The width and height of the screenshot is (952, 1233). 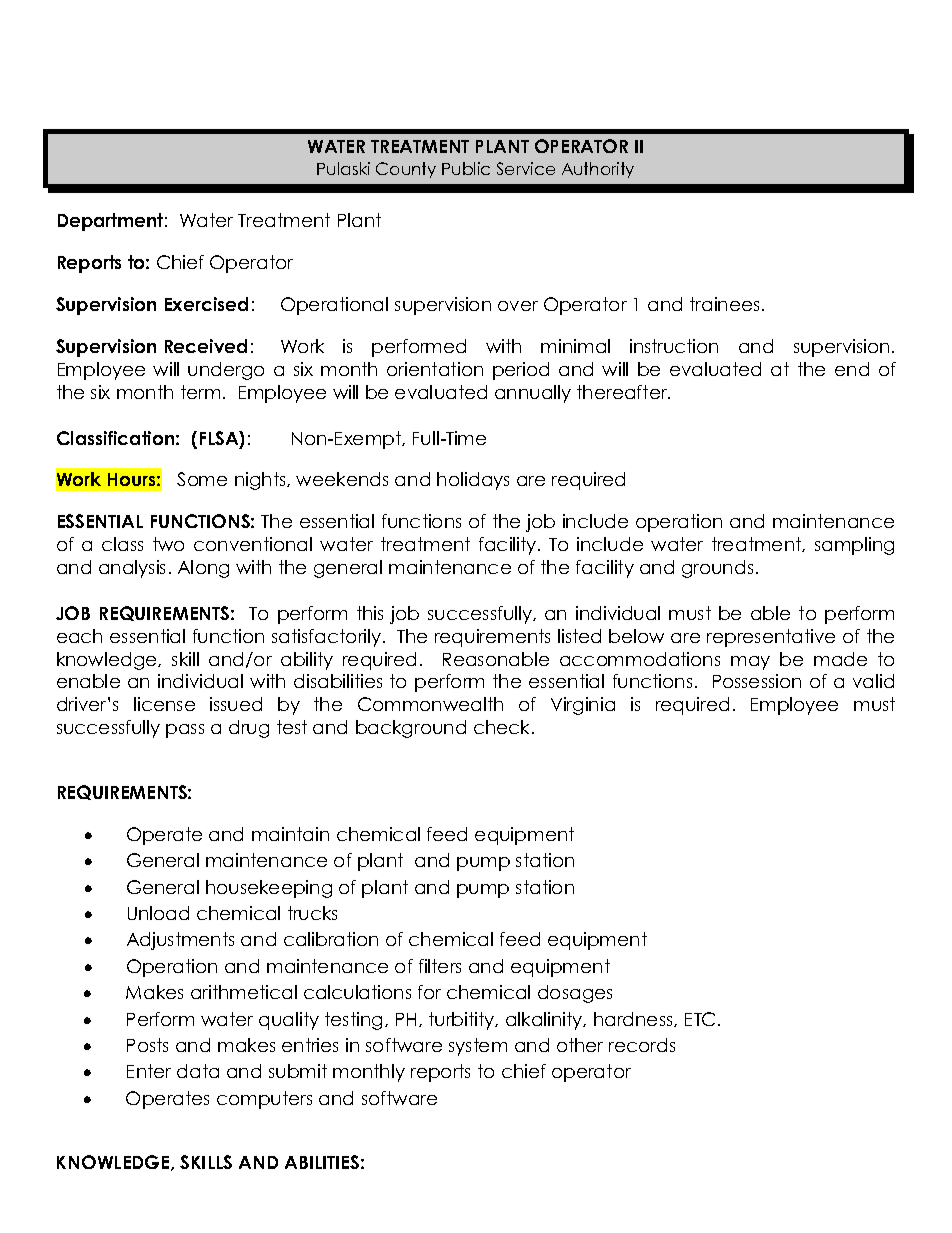 I want to click on representative, so click(x=771, y=638).
